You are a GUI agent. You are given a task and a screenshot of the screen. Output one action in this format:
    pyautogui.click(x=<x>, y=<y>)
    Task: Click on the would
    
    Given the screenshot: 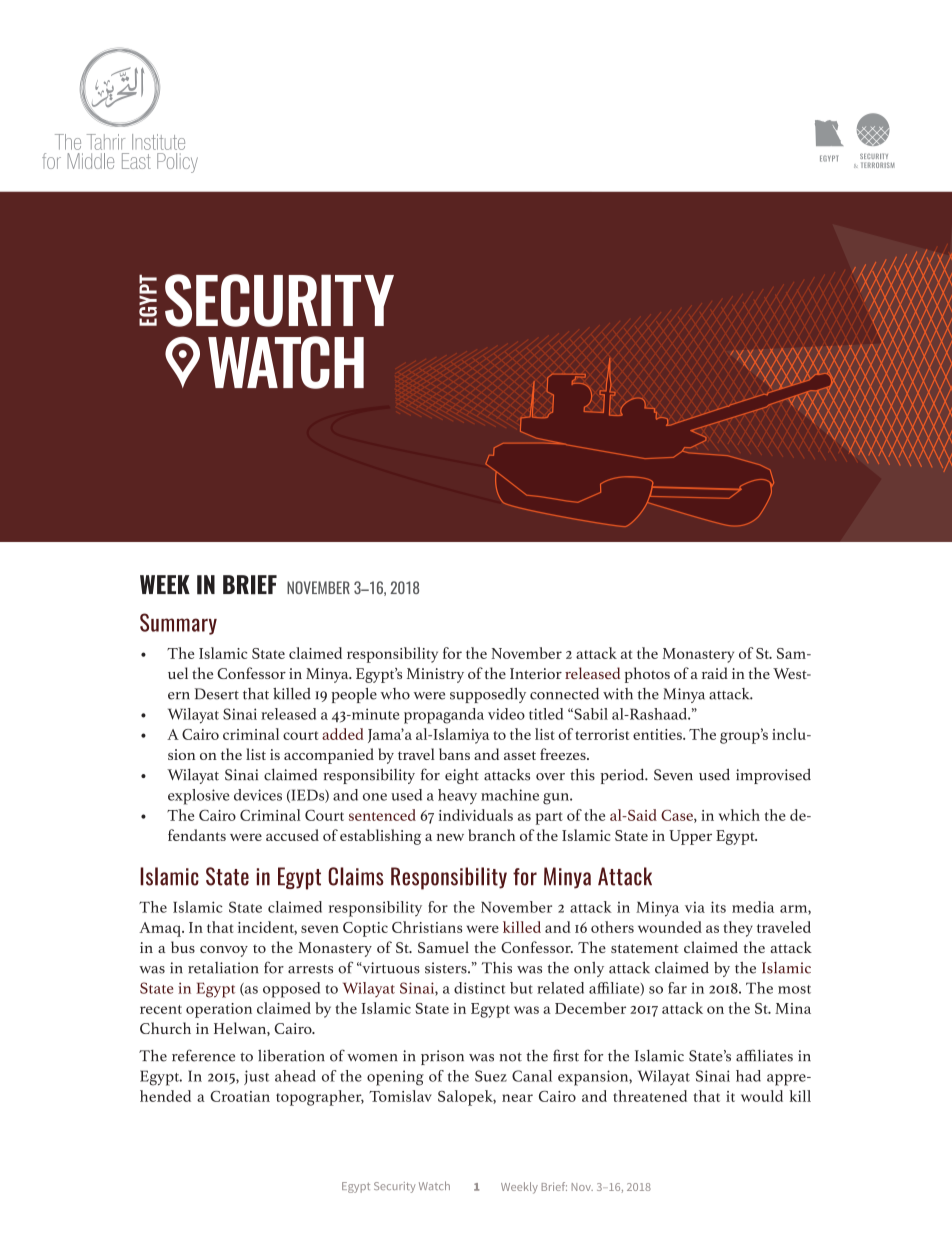 What is the action you would take?
    pyautogui.click(x=762, y=1096)
